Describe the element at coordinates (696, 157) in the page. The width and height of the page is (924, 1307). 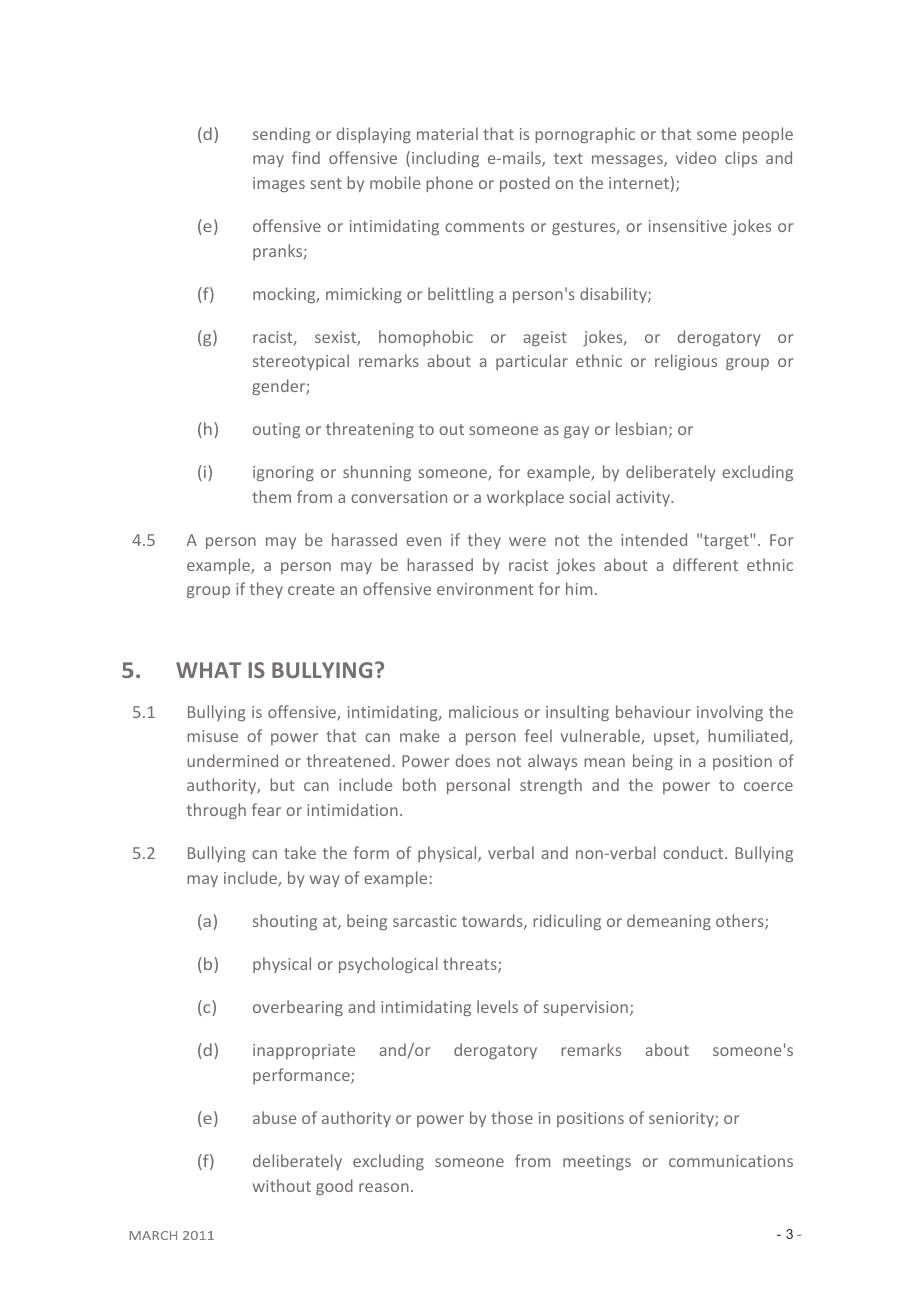
I see `video` at that location.
